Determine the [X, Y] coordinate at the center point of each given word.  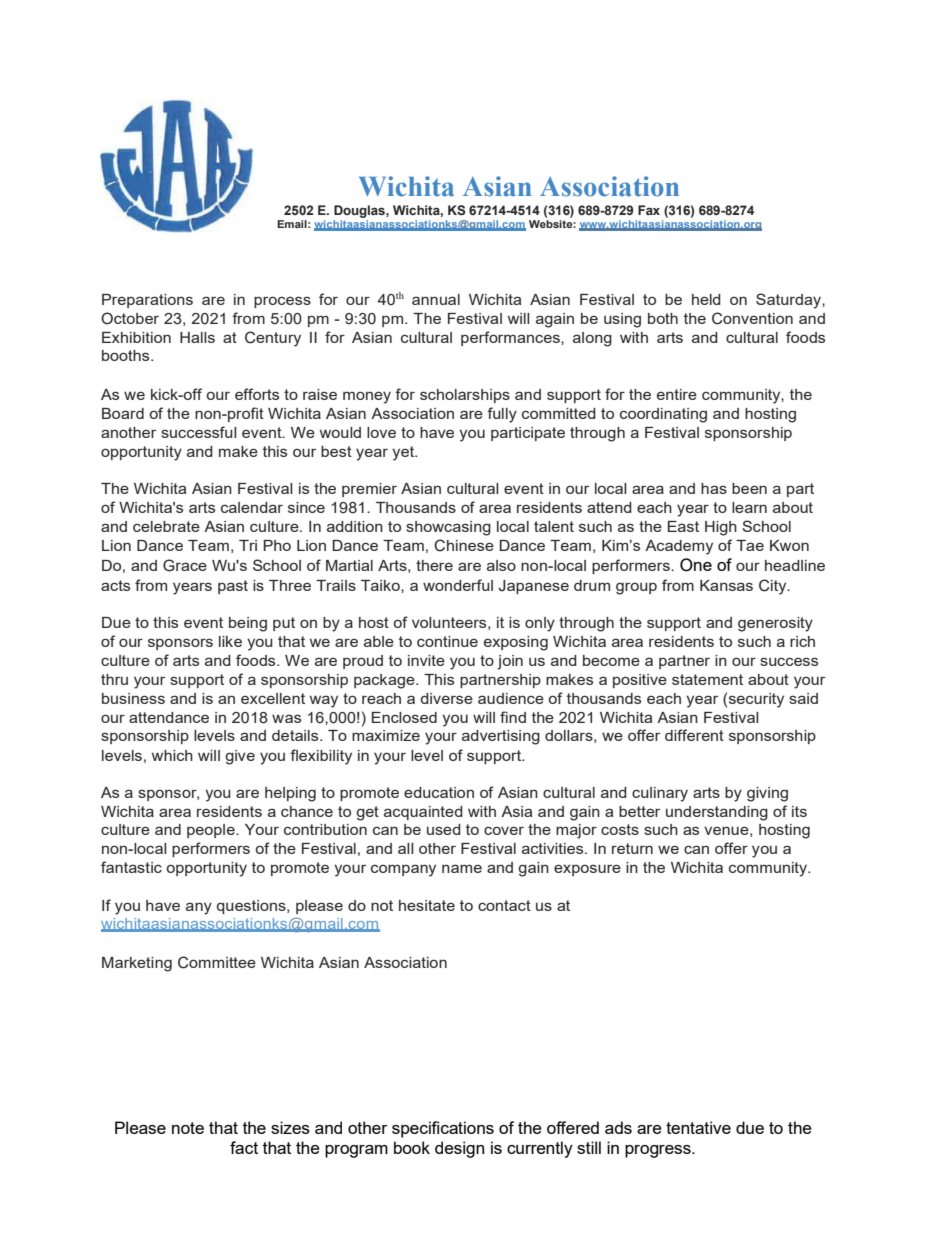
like [230, 641]
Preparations [147, 301]
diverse [447, 698]
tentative [698, 1127]
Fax [649, 210]
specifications [443, 1129]
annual [436, 299]
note [188, 1128]
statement [707, 679]
